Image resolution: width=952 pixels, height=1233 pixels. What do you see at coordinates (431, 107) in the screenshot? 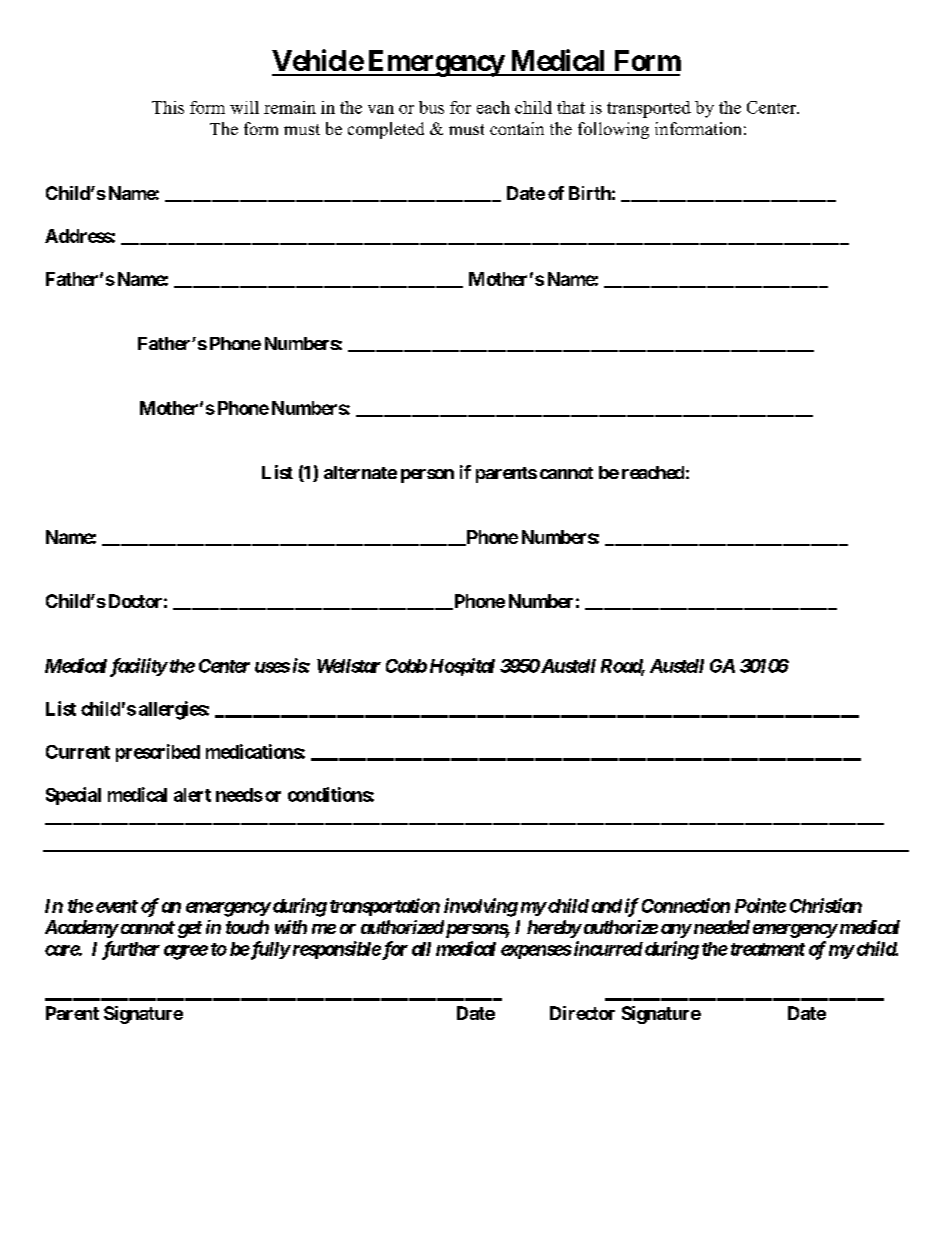
I see `bus` at bounding box center [431, 107].
